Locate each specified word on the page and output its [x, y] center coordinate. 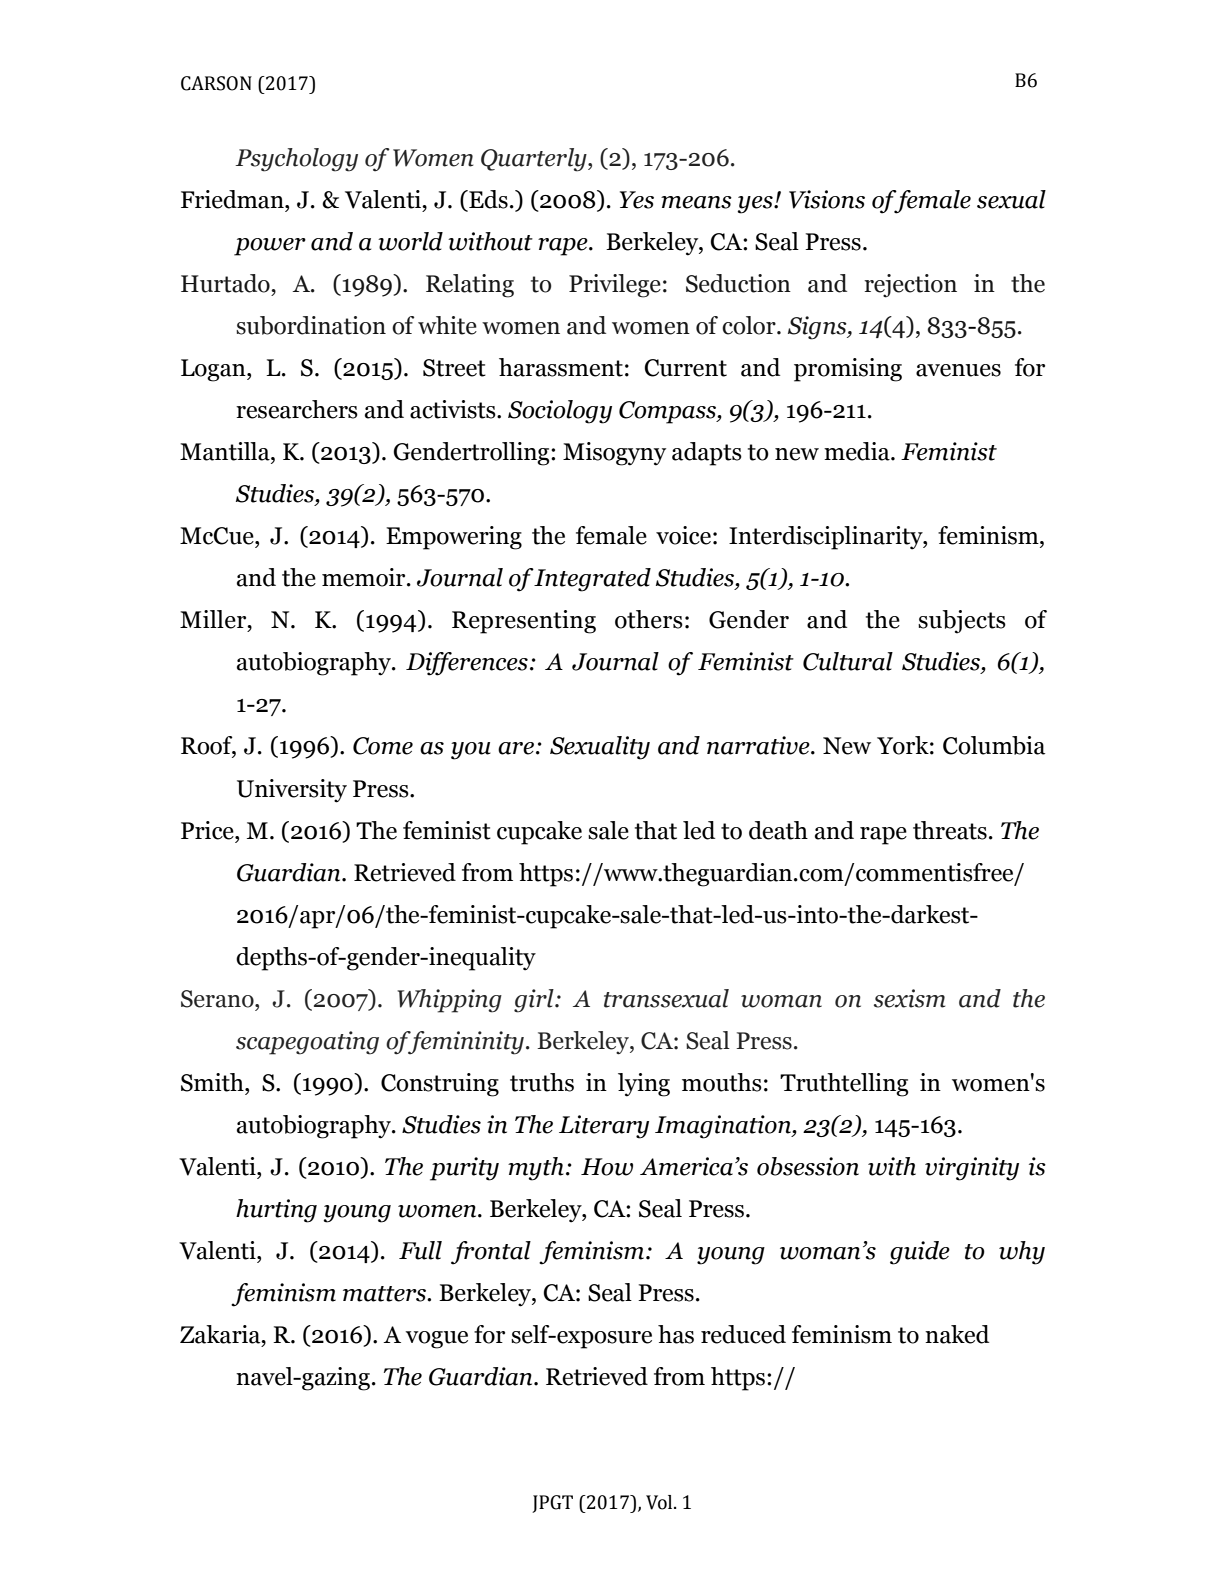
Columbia [994, 745]
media [858, 451]
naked [957, 1334]
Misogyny [614, 454]
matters [386, 1294]
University [292, 791]
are [516, 748]
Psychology [296, 160]
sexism [909, 998]
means [696, 202]
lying [644, 1085]
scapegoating [307, 1043]
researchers [297, 409]
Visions [827, 199]
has [676, 1334]
